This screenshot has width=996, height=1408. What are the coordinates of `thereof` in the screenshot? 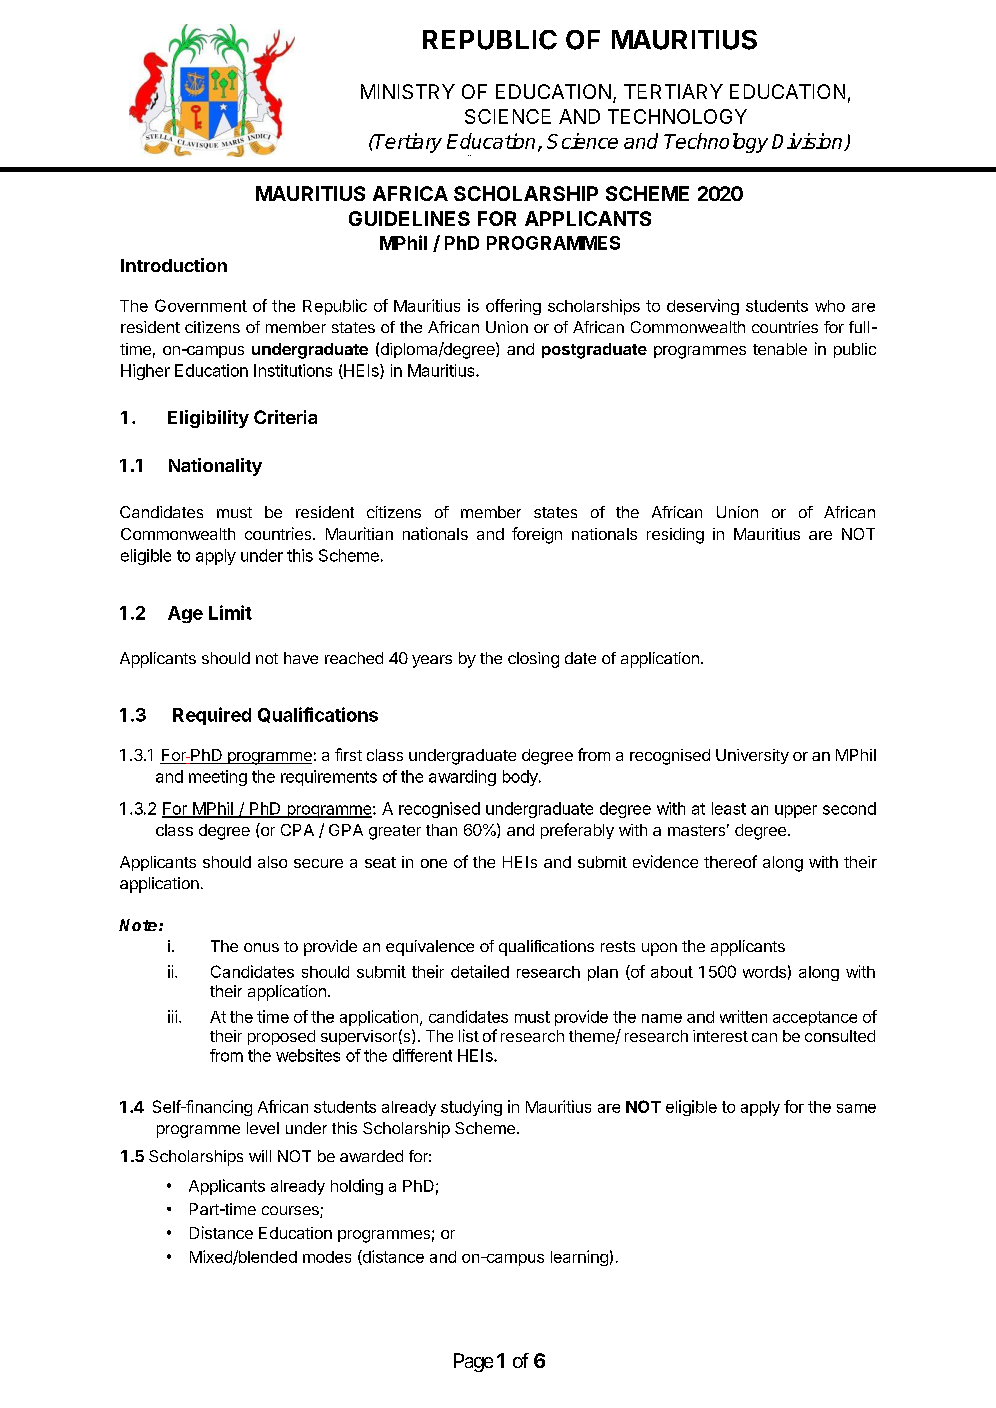 It's located at (730, 861).
